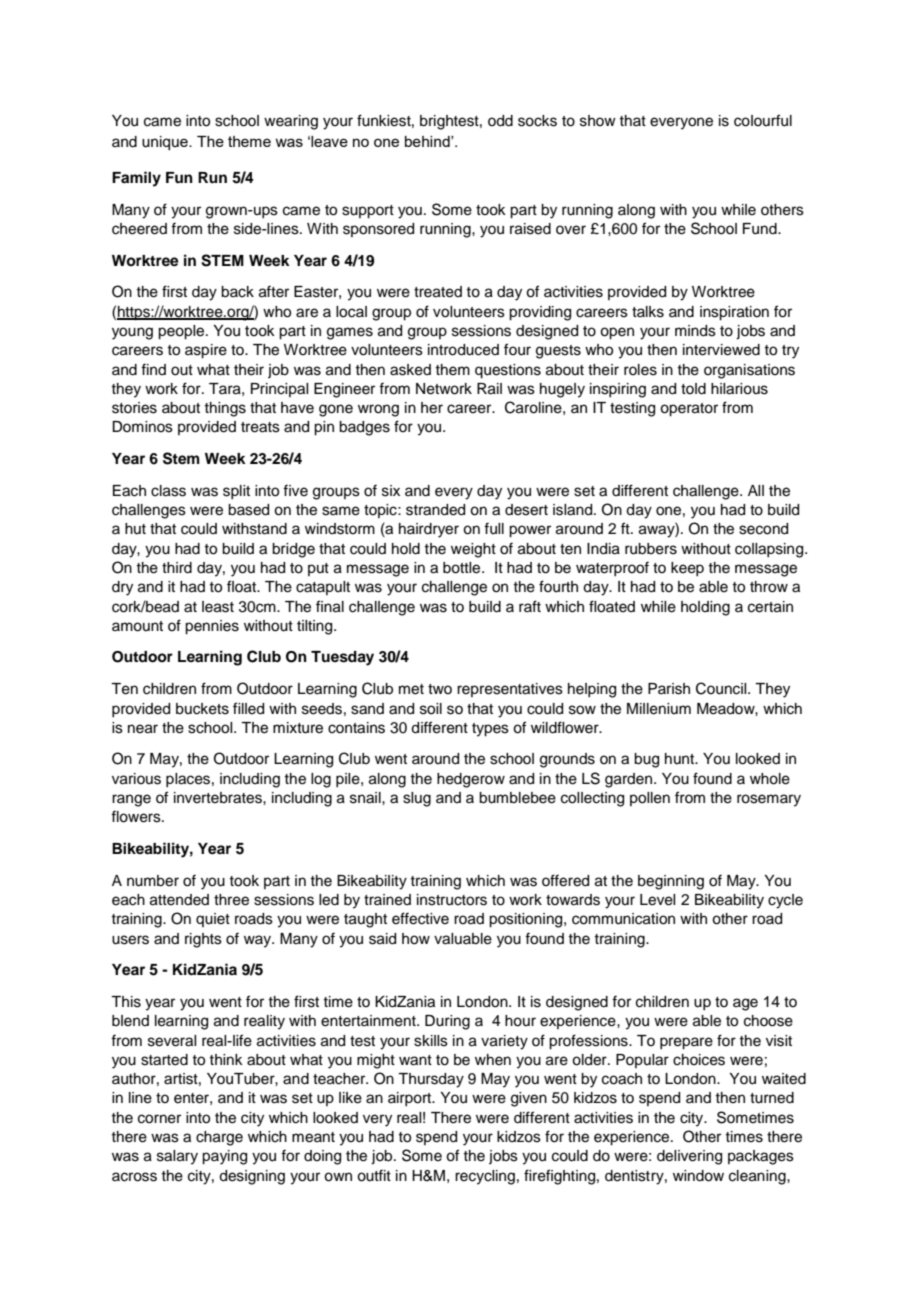 The width and height of the page is (924, 1308). Describe the element at coordinates (485, 1177) in the page. I see `recycling` at that location.
